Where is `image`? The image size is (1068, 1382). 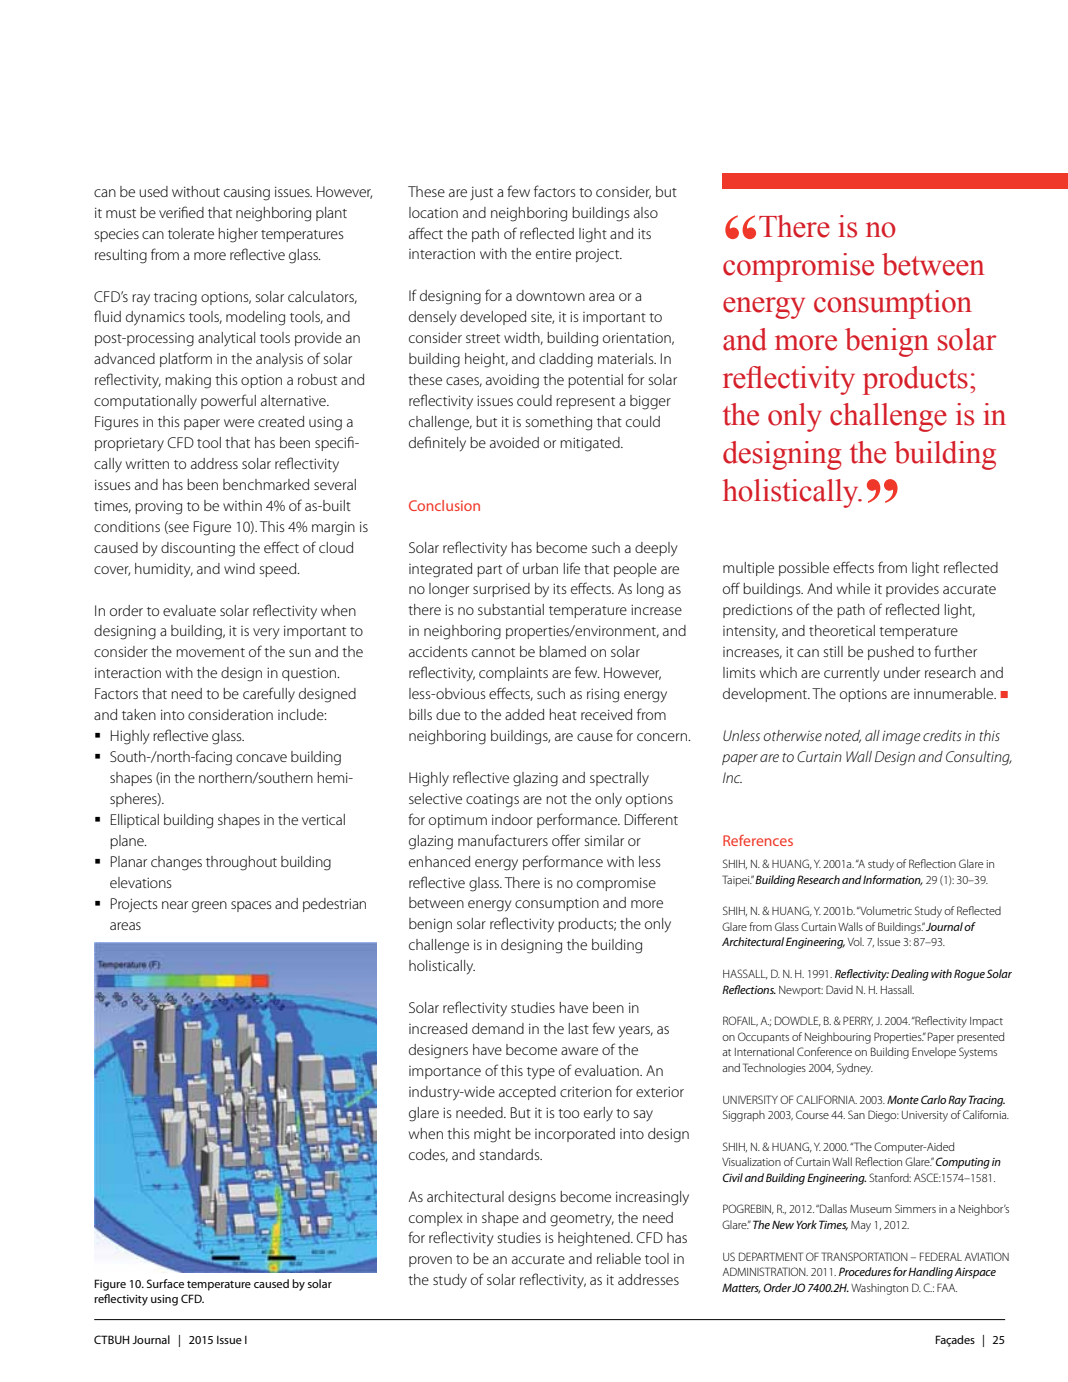
image is located at coordinates (901, 738).
